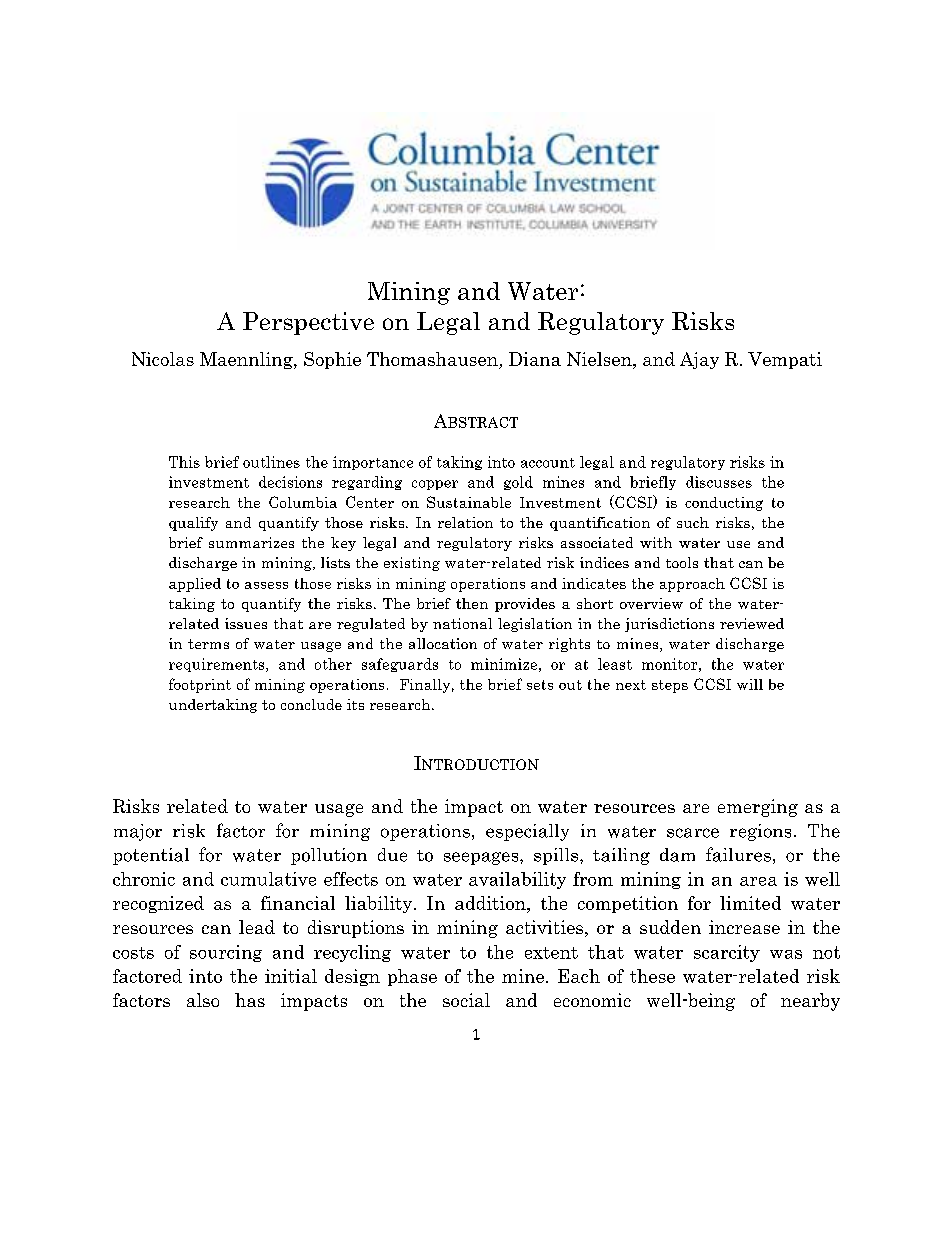 Image resolution: width=952 pixels, height=1233 pixels. What do you see at coordinates (218, 665) in the document?
I see `requirements` at bounding box center [218, 665].
